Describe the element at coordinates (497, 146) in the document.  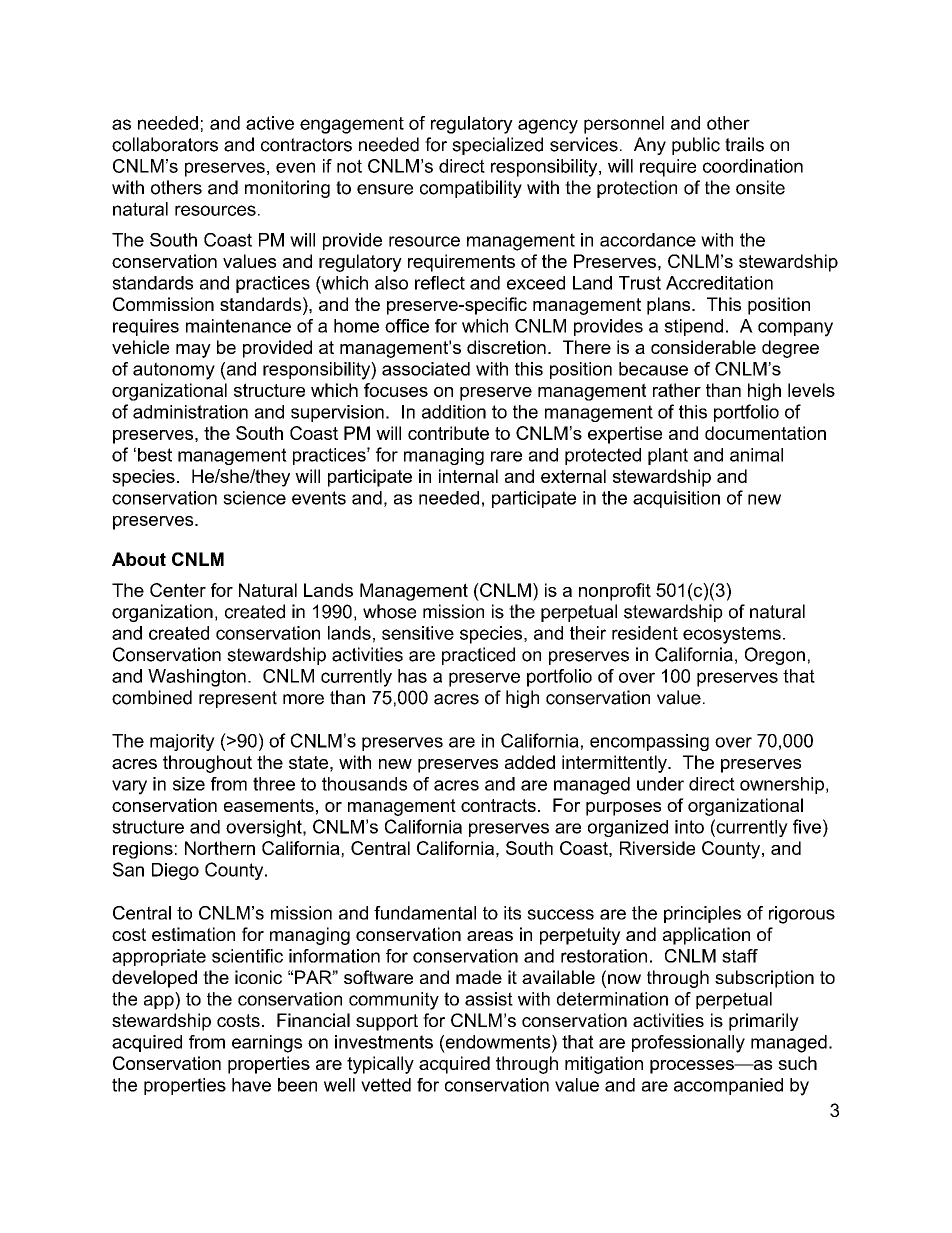
I see `specialized` at that location.
